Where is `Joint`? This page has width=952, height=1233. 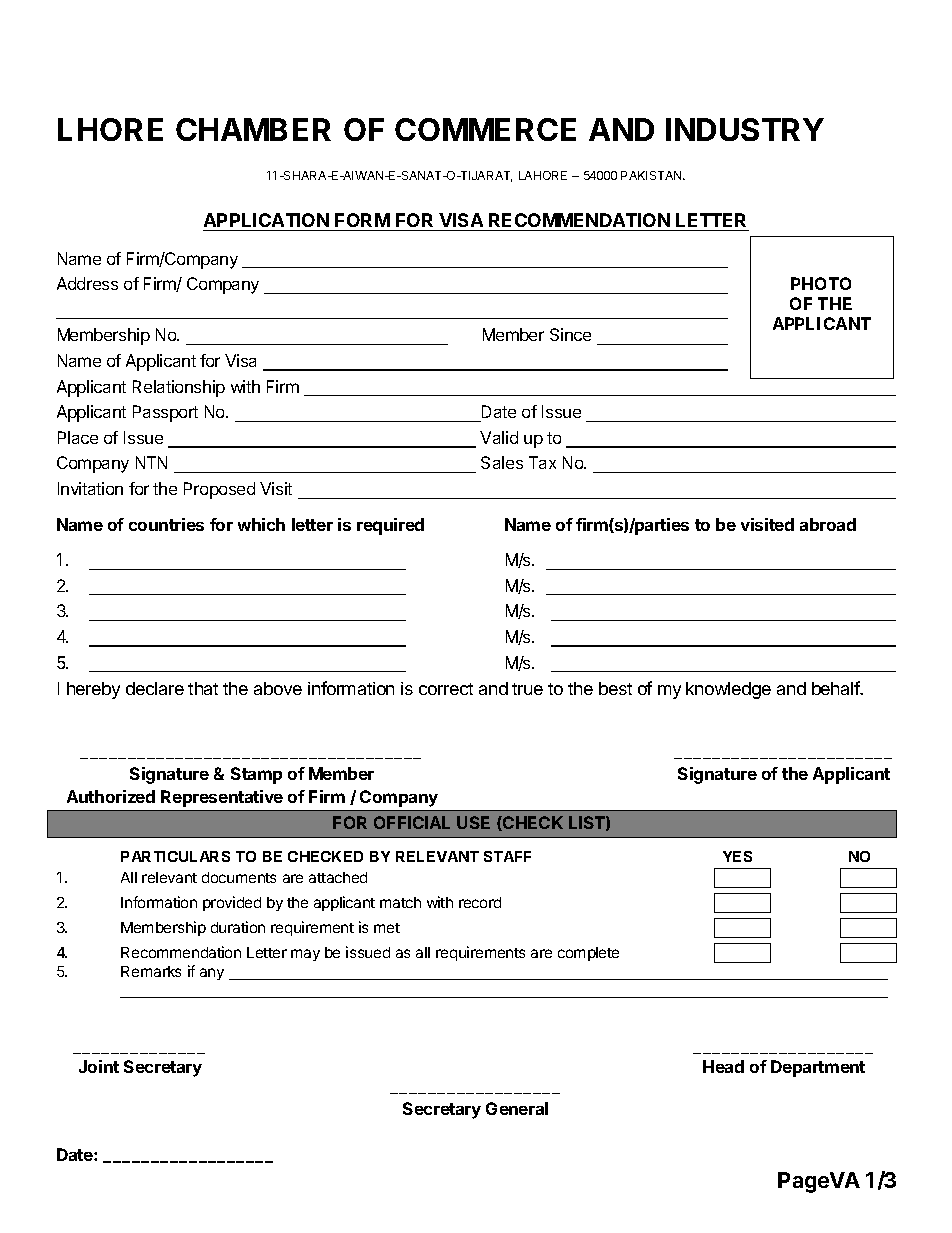 Joint is located at coordinates (99, 1066).
